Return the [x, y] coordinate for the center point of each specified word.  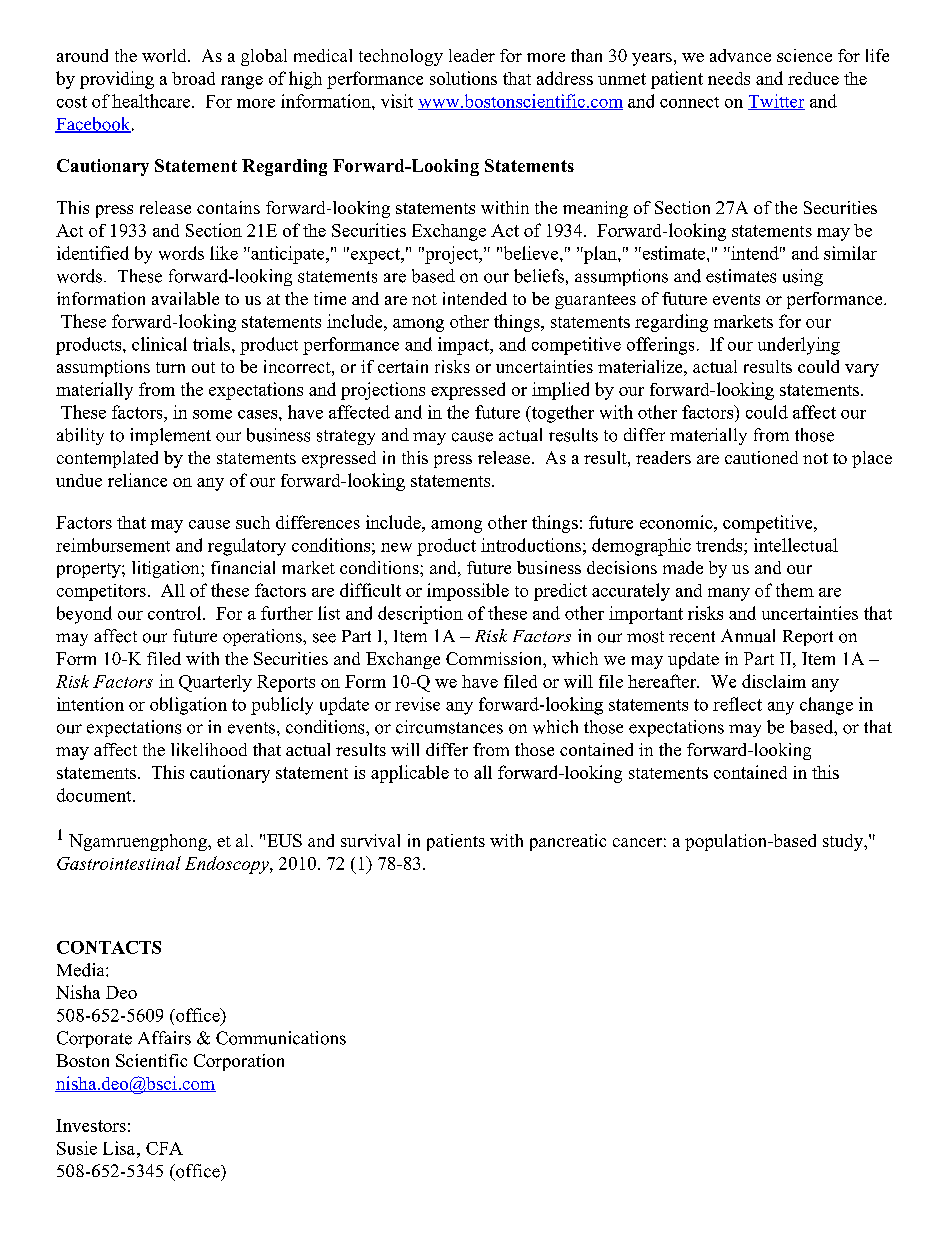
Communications [281, 1038]
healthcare [152, 101]
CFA [164, 1148]
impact [465, 346]
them [795, 590]
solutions [463, 78]
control [176, 613]
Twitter [776, 102]
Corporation [239, 1062]
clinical [159, 344]
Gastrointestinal [119, 863]
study [844, 842]
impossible [468, 592]
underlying [799, 346]
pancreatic [568, 842]
